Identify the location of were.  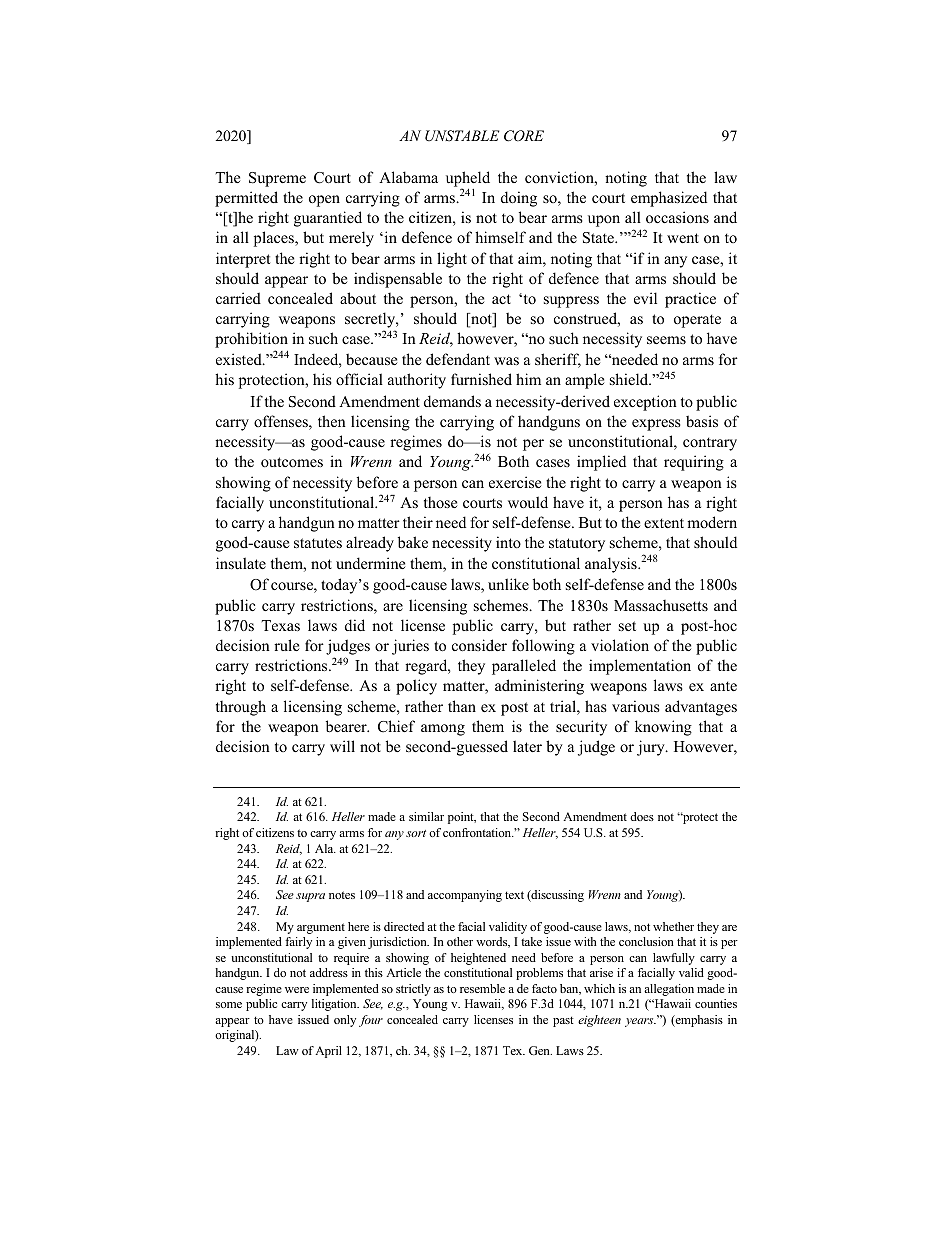
(297, 990).
